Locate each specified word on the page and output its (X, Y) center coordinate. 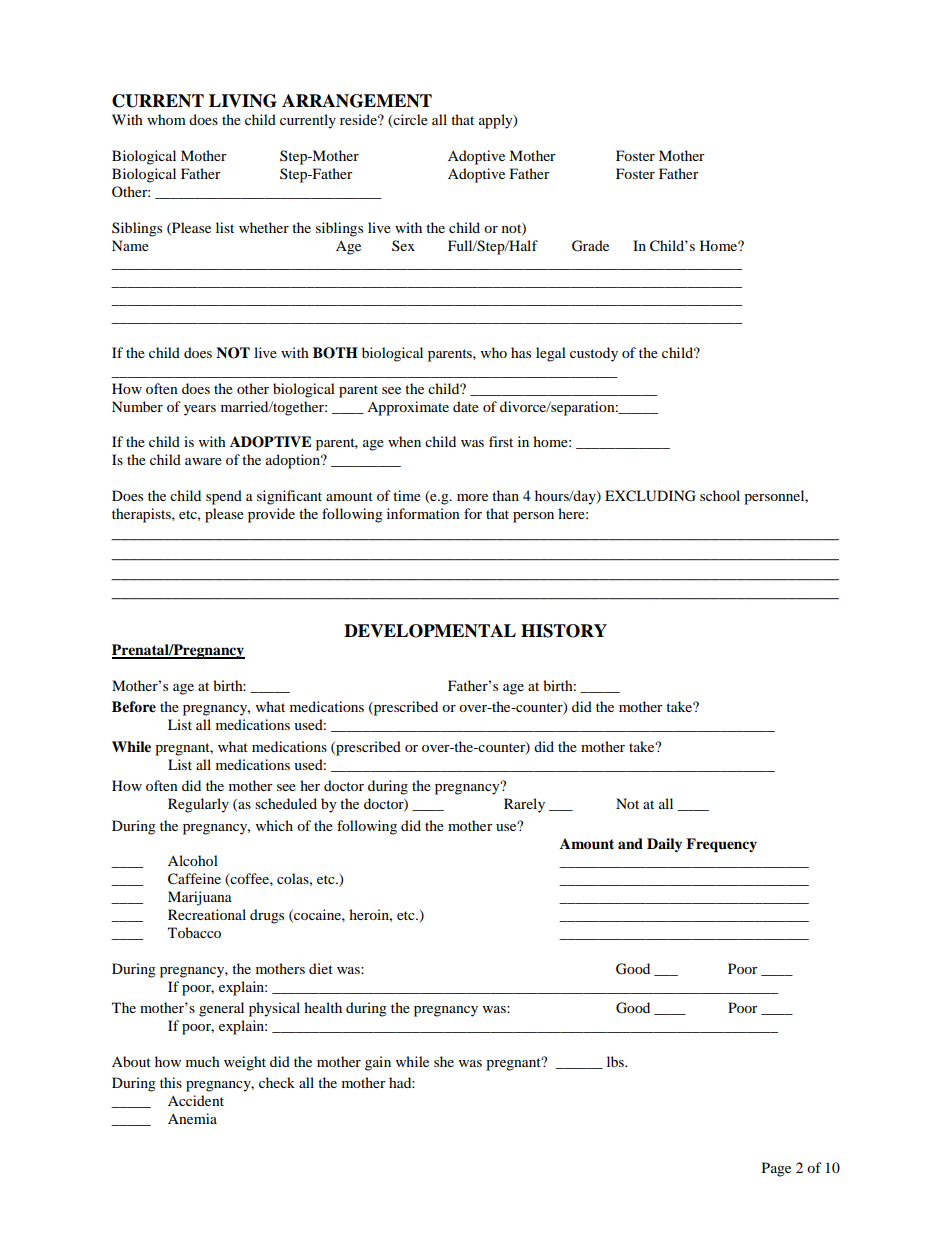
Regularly (198, 805)
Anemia (192, 1118)
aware (203, 461)
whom (166, 119)
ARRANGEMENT (357, 101)
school (720, 495)
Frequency (721, 845)
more (472, 497)
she (444, 1061)
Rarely (524, 805)
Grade (590, 246)
